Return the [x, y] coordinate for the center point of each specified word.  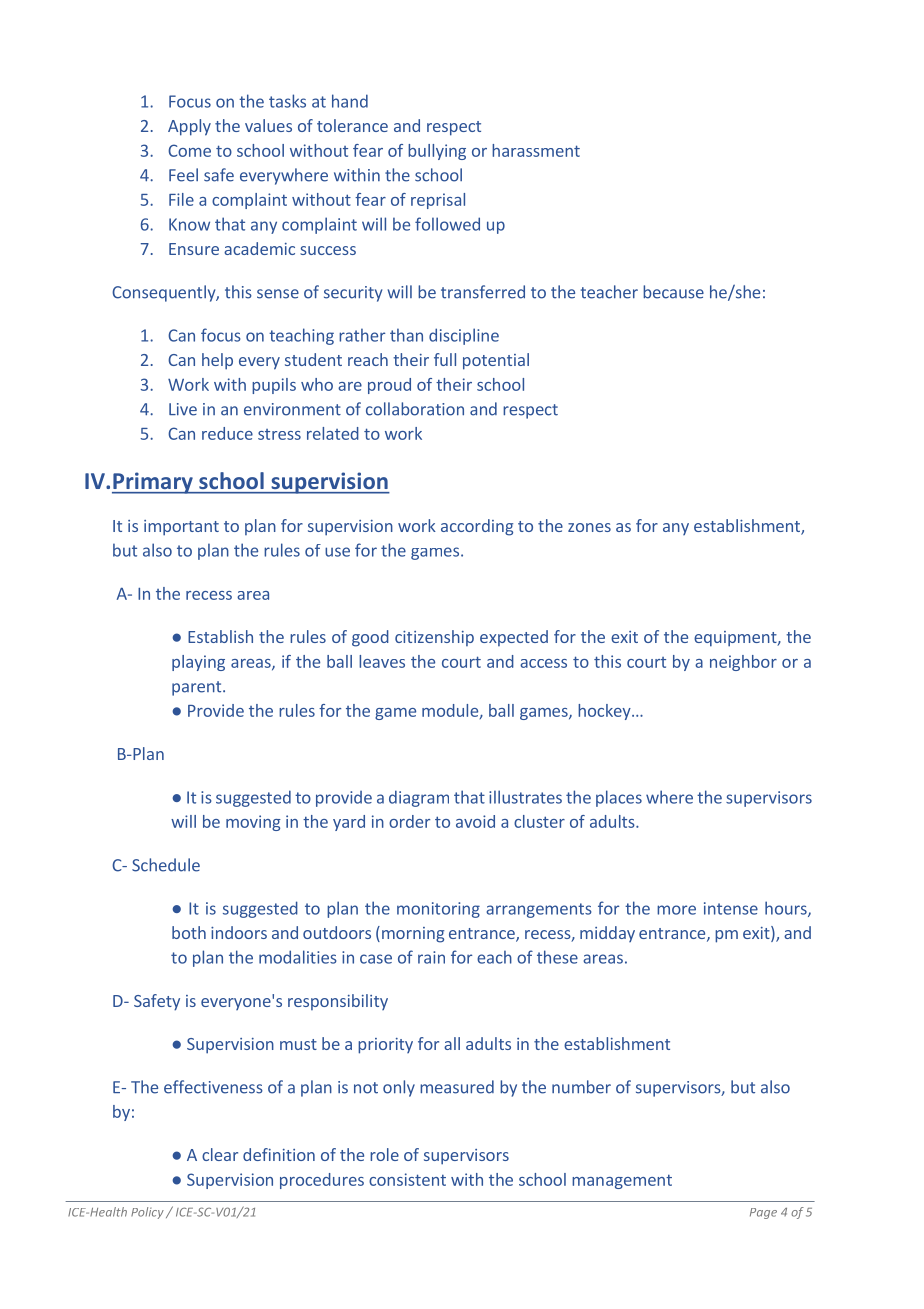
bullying [437, 152]
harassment [536, 150]
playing [198, 663]
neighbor [743, 663]
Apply [189, 127]
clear [220, 1154]
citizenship [434, 638]
